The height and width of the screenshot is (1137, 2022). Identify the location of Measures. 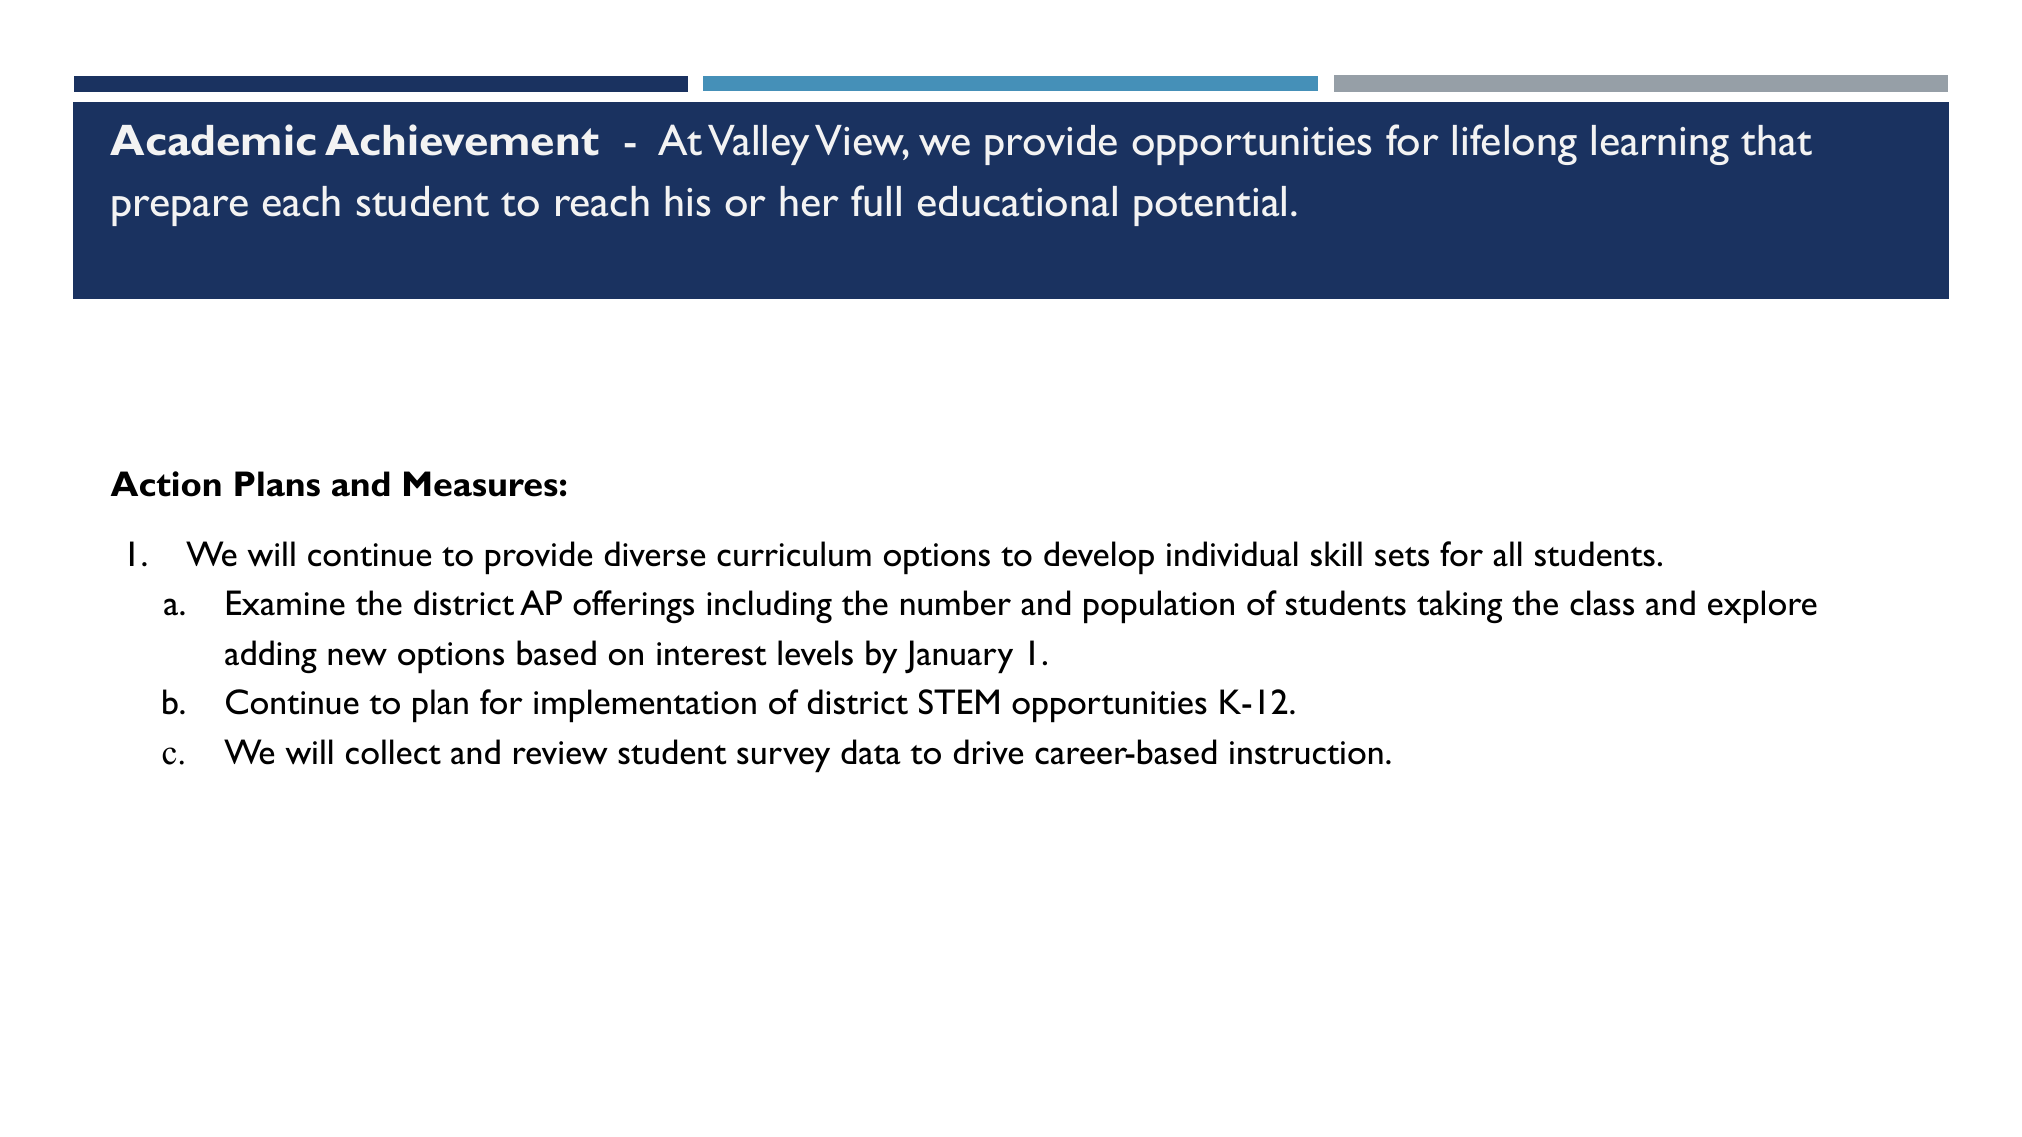
(481, 484).
